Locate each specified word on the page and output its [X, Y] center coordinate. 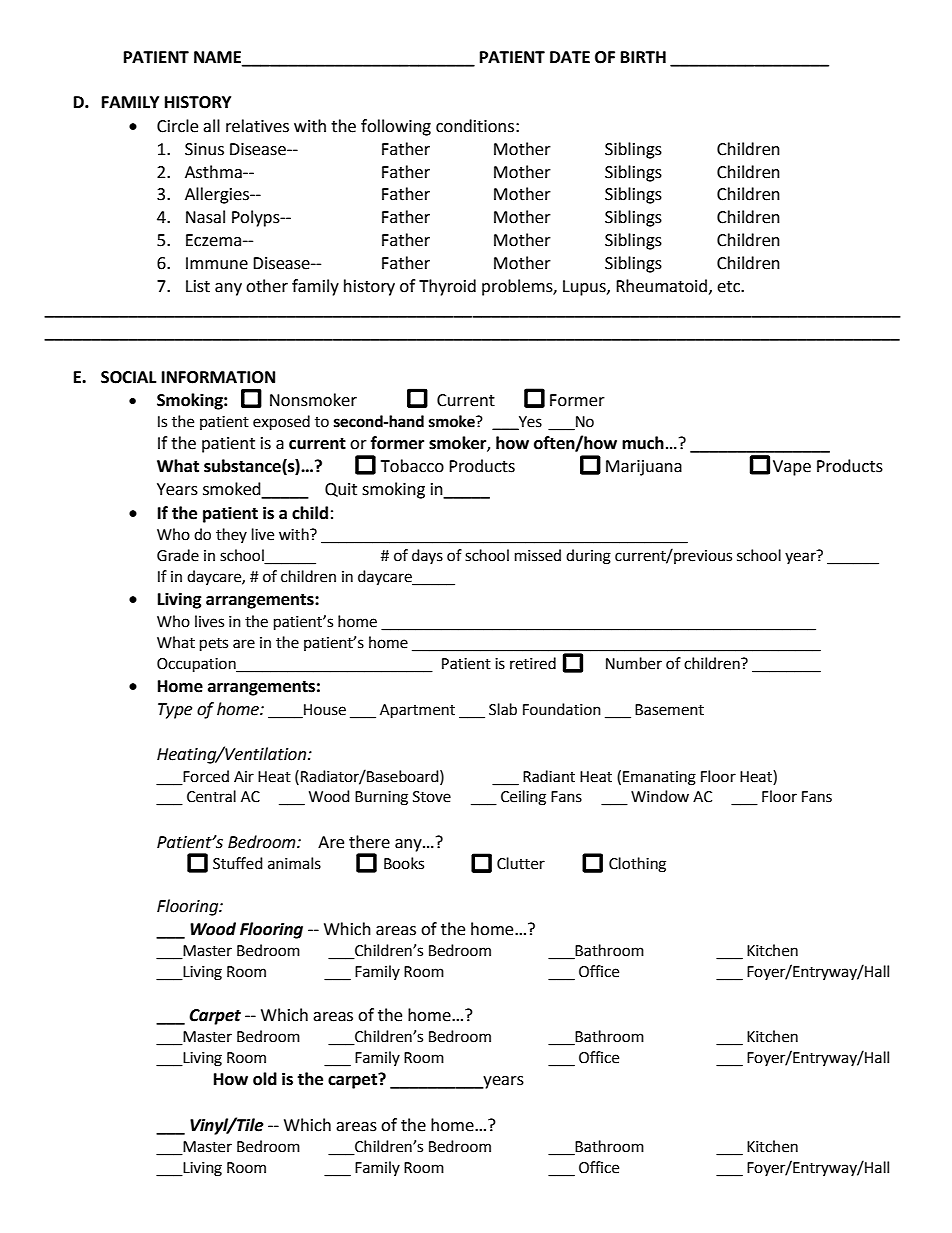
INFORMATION [218, 377]
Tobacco [412, 466]
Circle [177, 126]
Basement [669, 710]
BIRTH [643, 57]
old [265, 1079]
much [643, 443]
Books [404, 863]
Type [175, 711]
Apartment [417, 711]
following [396, 127]
